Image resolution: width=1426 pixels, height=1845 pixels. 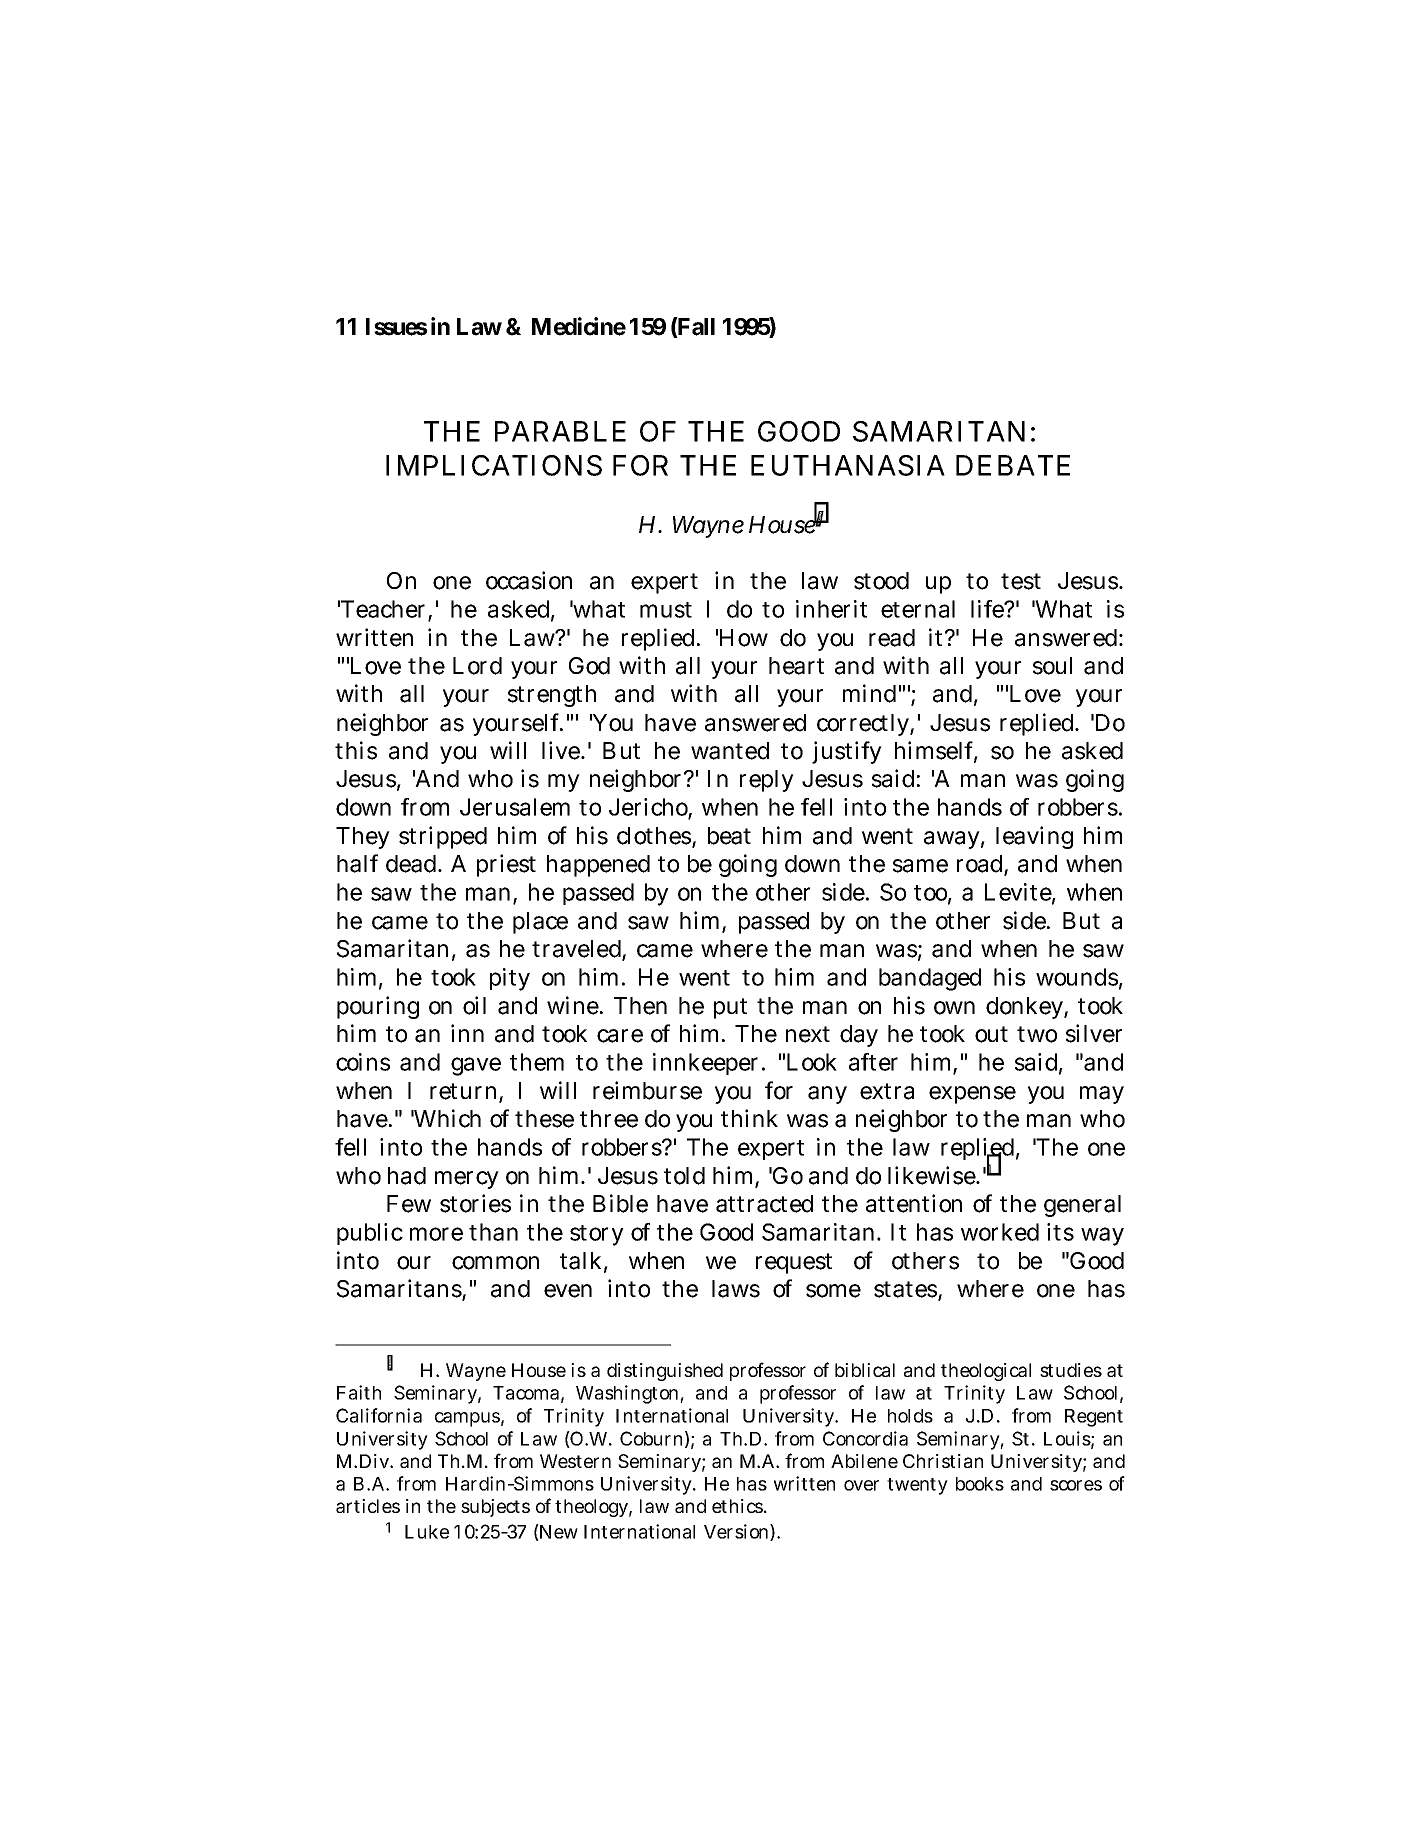 I want to click on DEBATE, so click(x=1013, y=465).
